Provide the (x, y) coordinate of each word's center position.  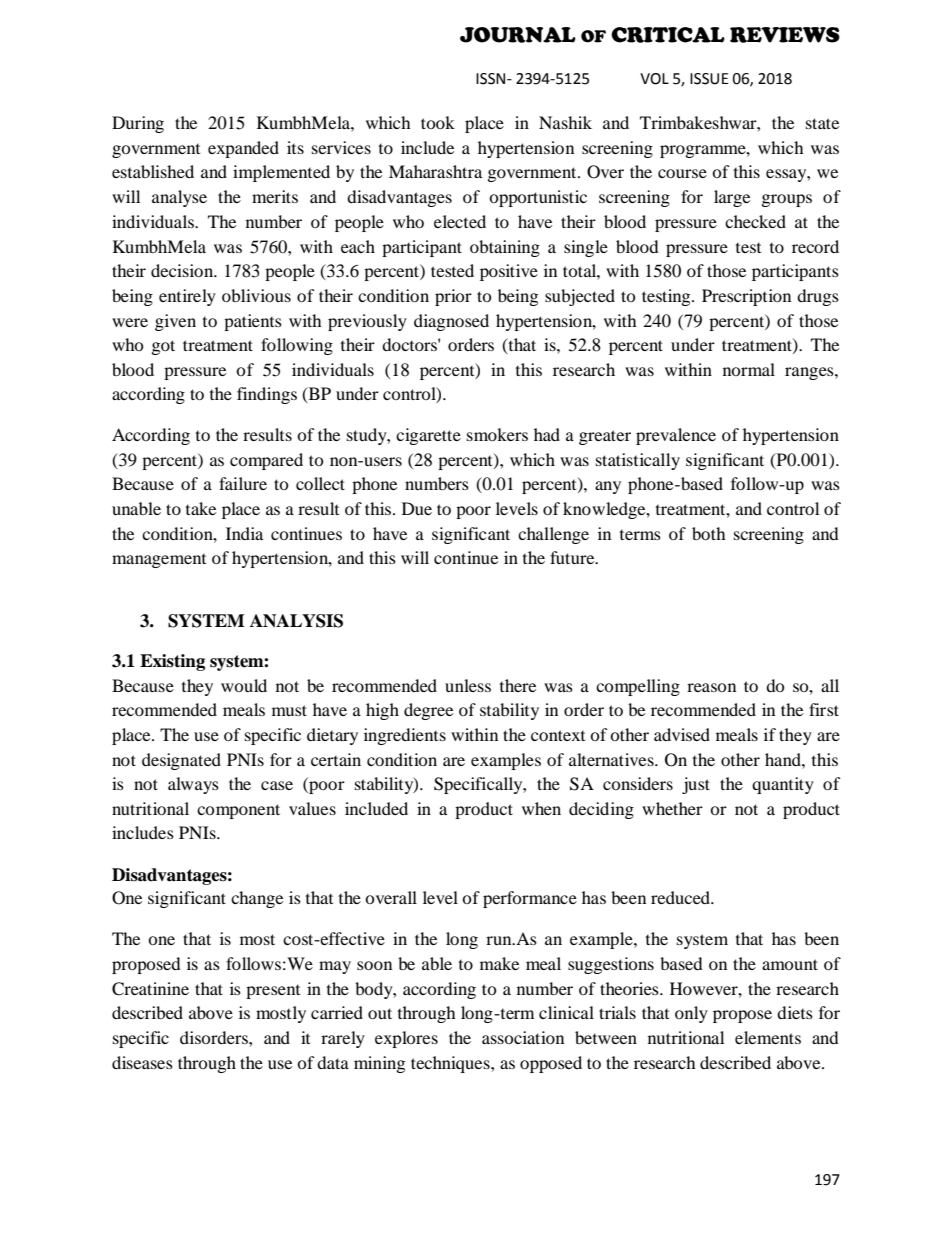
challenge (553, 535)
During (138, 124)
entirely (187, 297)
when (541, 808)
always (193, 785)
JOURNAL (518, 35)
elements (768, 1037)
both (709, 533)
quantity (783, 785)
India (244, 533)
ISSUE (709, 79)
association (523, 1037)
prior (453, 297)
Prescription (746, 297)
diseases (142, 1062)
